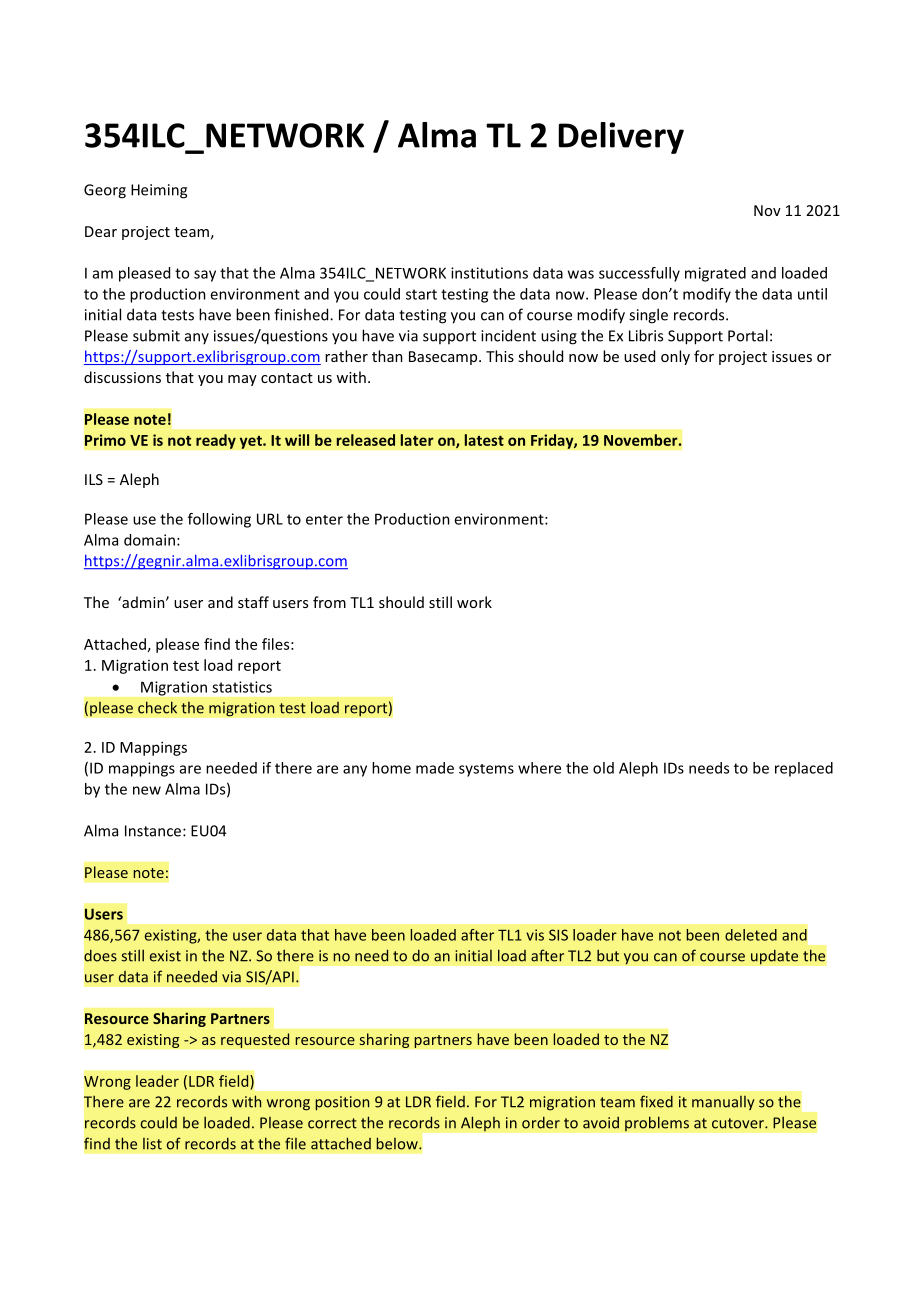  What do you see at coordinates (242, 687) in the screenshot?
I see `statistics` at bounding box center [242, 687].
